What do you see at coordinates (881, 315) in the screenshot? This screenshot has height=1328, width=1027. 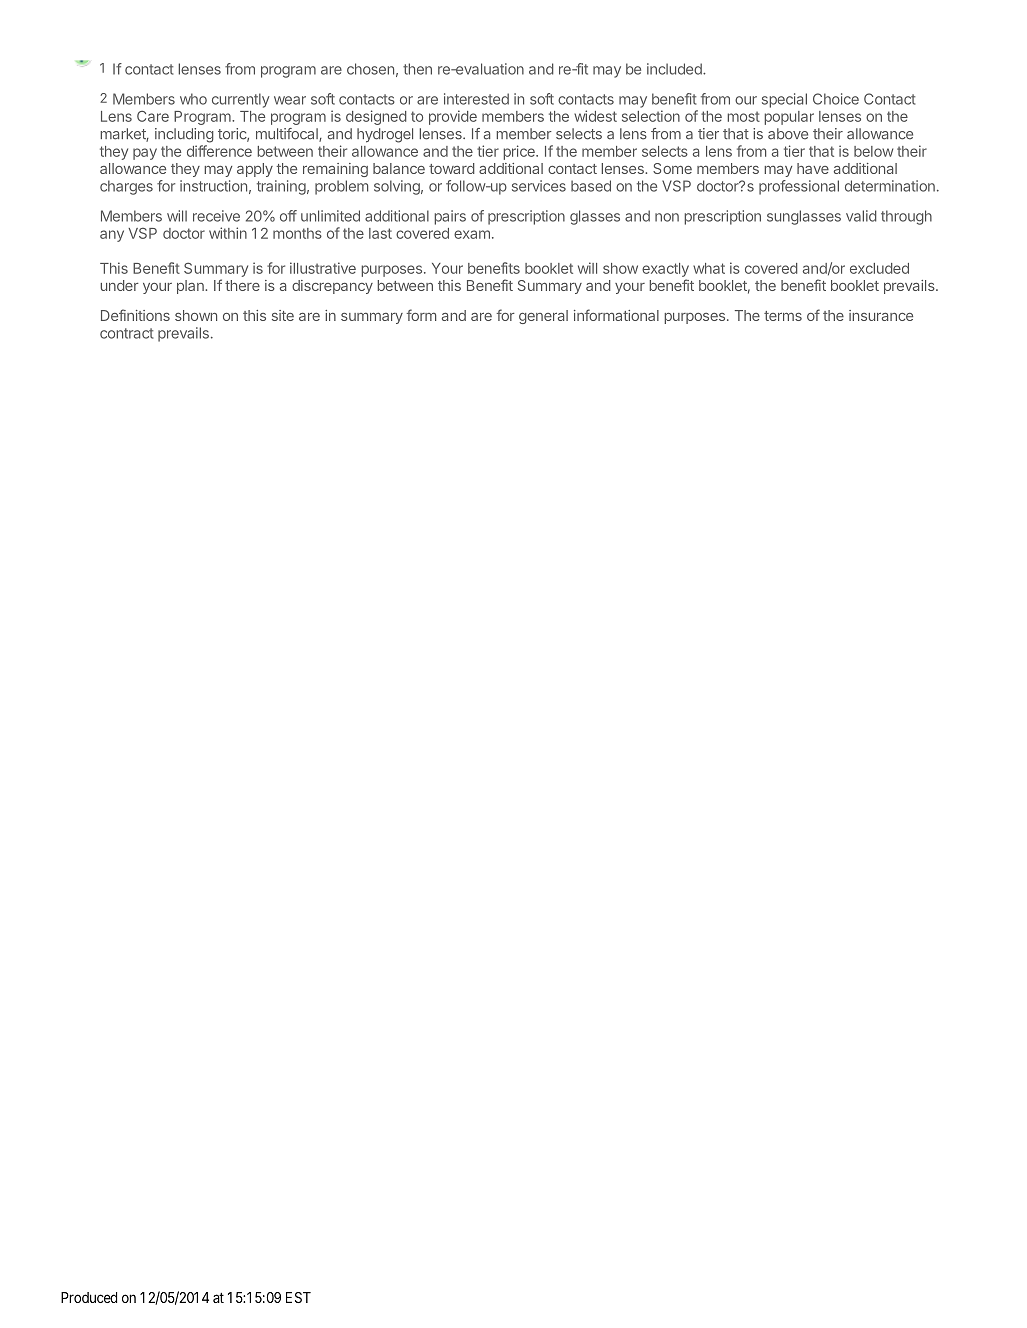 I see `insurance` at bounding box center [881, 315].
